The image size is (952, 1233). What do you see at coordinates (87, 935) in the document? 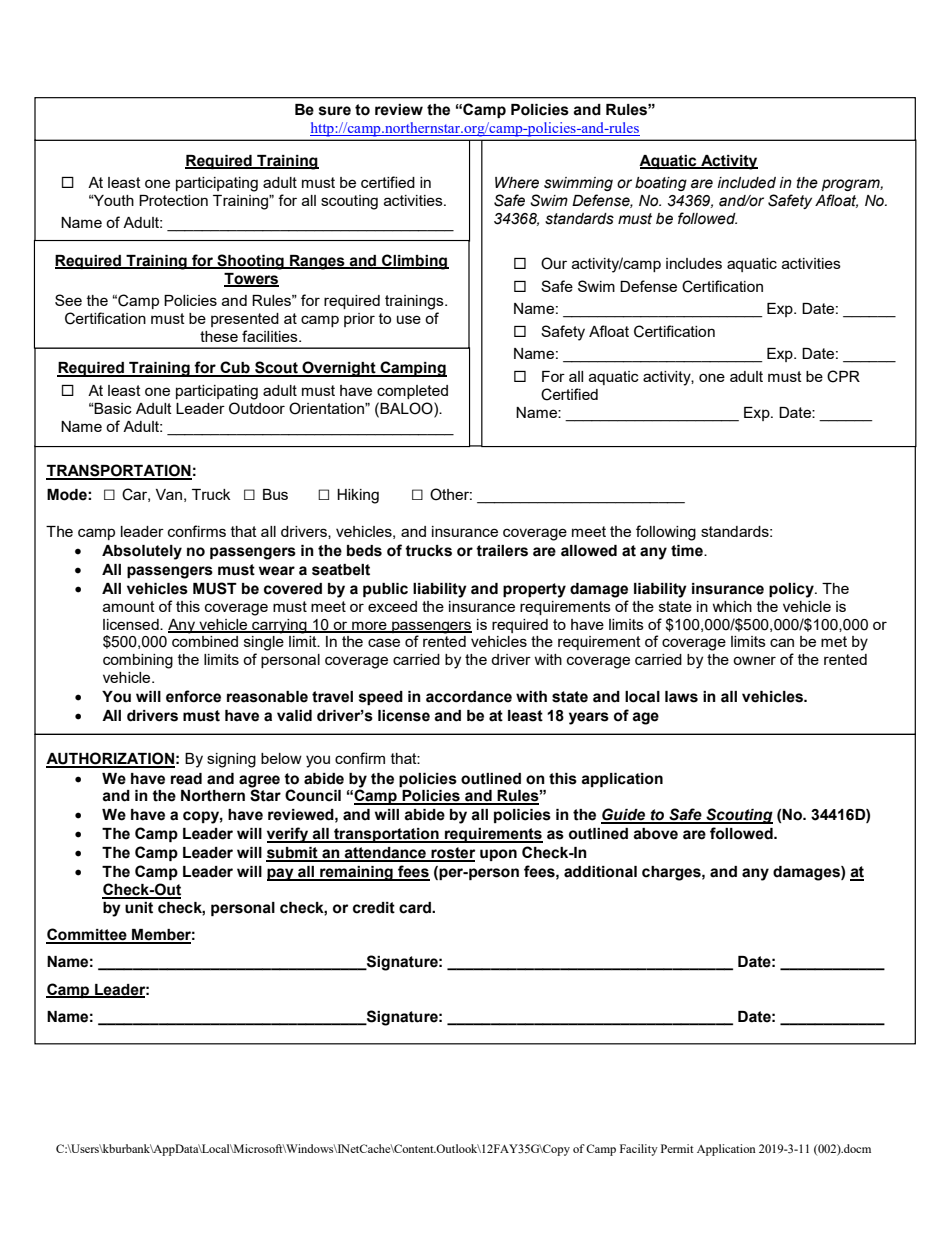
I see `Committee` at bounding box center [87, 935].
